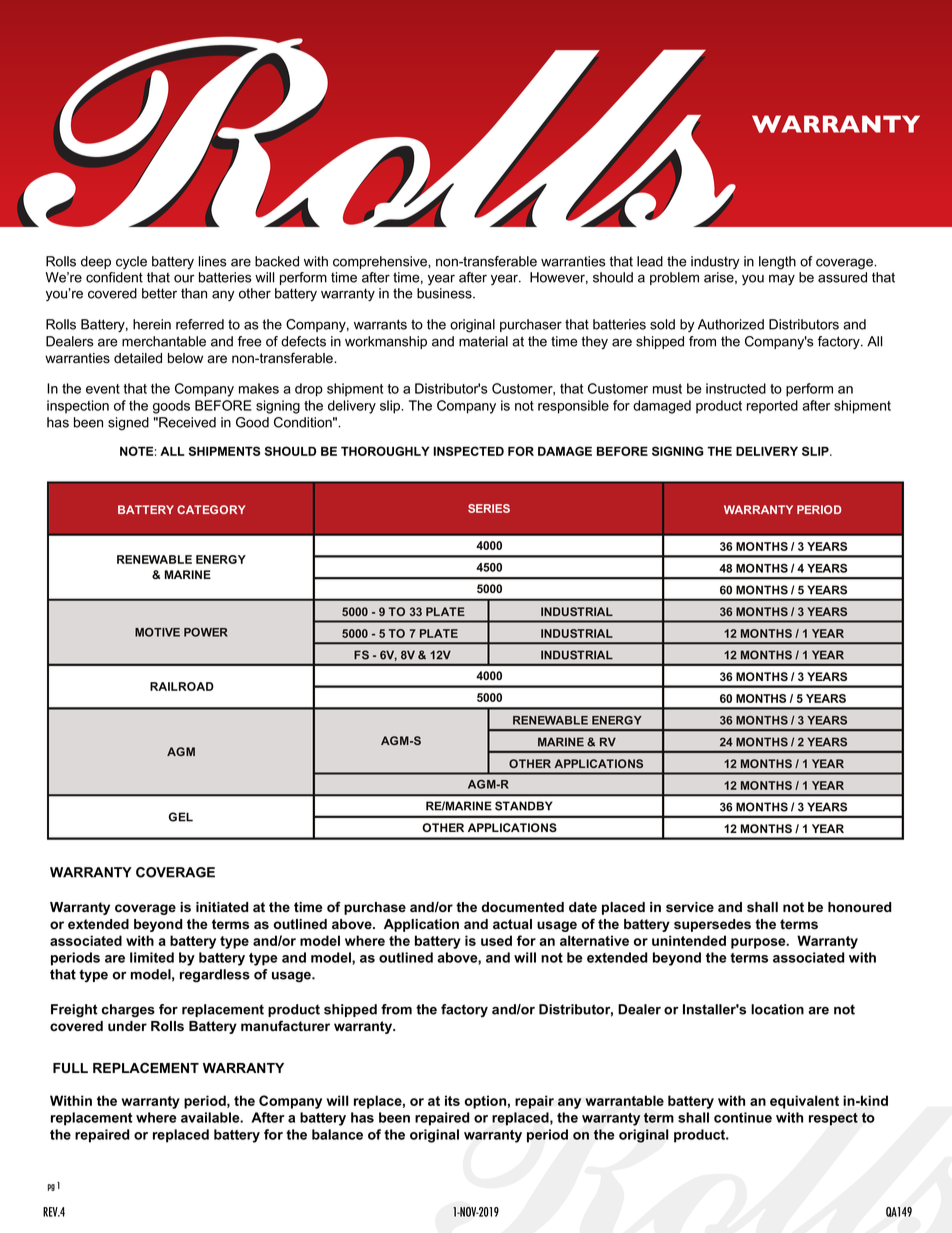  Describe the element at coordinates (445, 293) in the image. I see `business` at that location.
